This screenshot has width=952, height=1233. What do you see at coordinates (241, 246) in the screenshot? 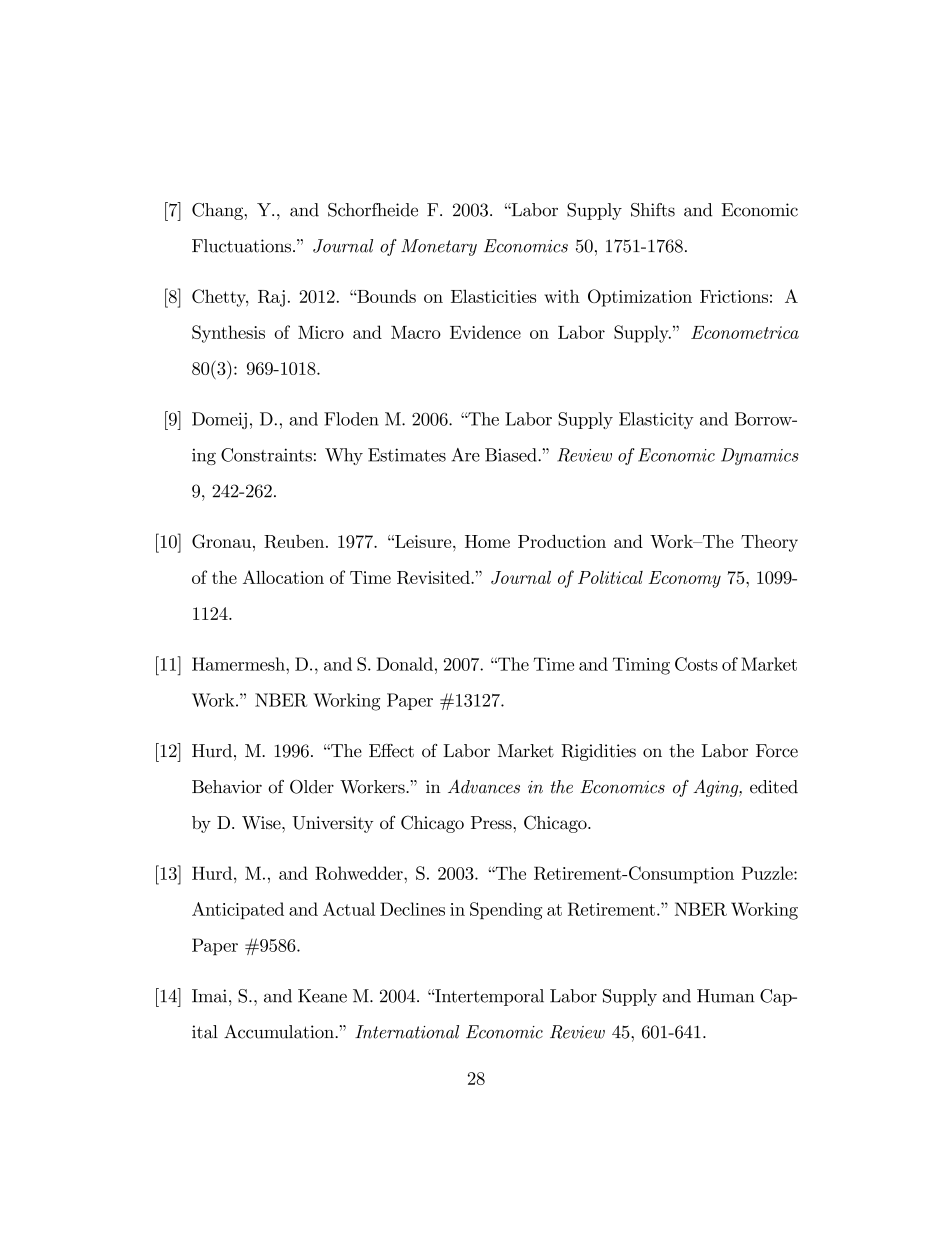
I see `Fluctuations` at bounding box center [241, 246].
